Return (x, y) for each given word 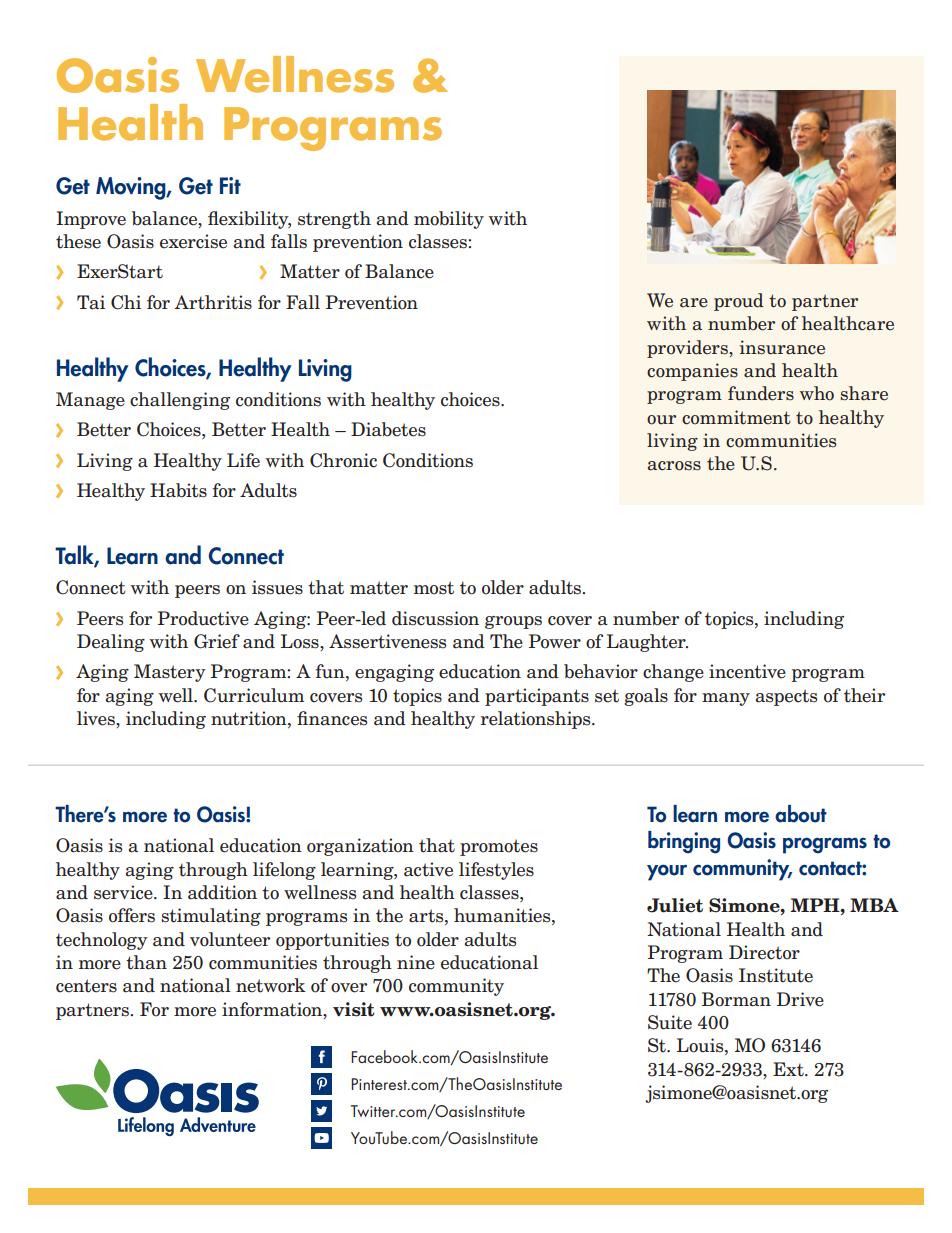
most (434, 588)
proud (739, 302)
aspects (786, 697)
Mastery (170, 673)
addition (222, 892)
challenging (180, 401)
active (428, 869)
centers (86, 986)
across (674, 466)
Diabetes (388, 429)
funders (761, 393)
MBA (874, 905)
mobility (449, 220)
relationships (537, 720)
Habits (178, 490)
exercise (193, 241)
